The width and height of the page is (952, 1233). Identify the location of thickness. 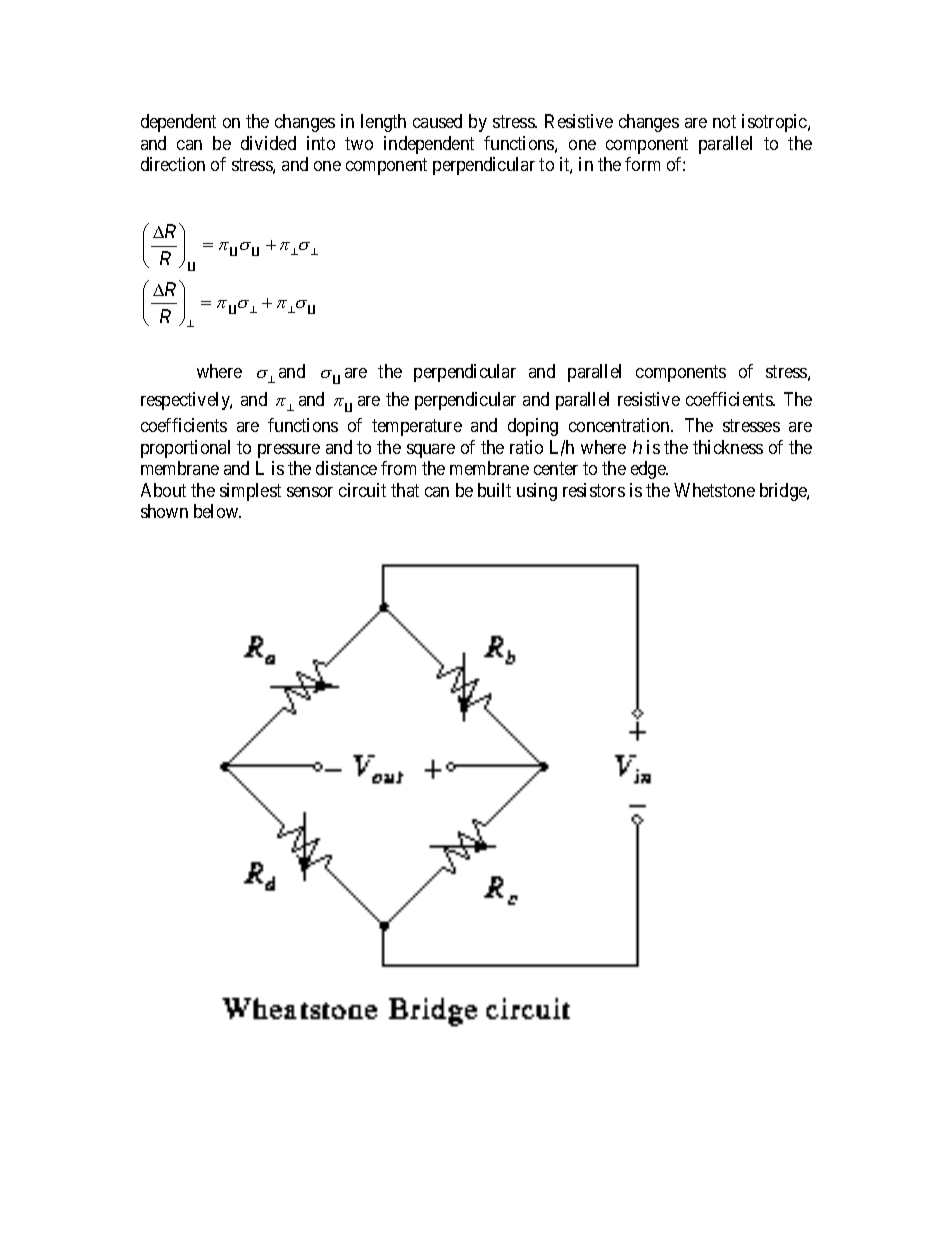
(728, 447).
